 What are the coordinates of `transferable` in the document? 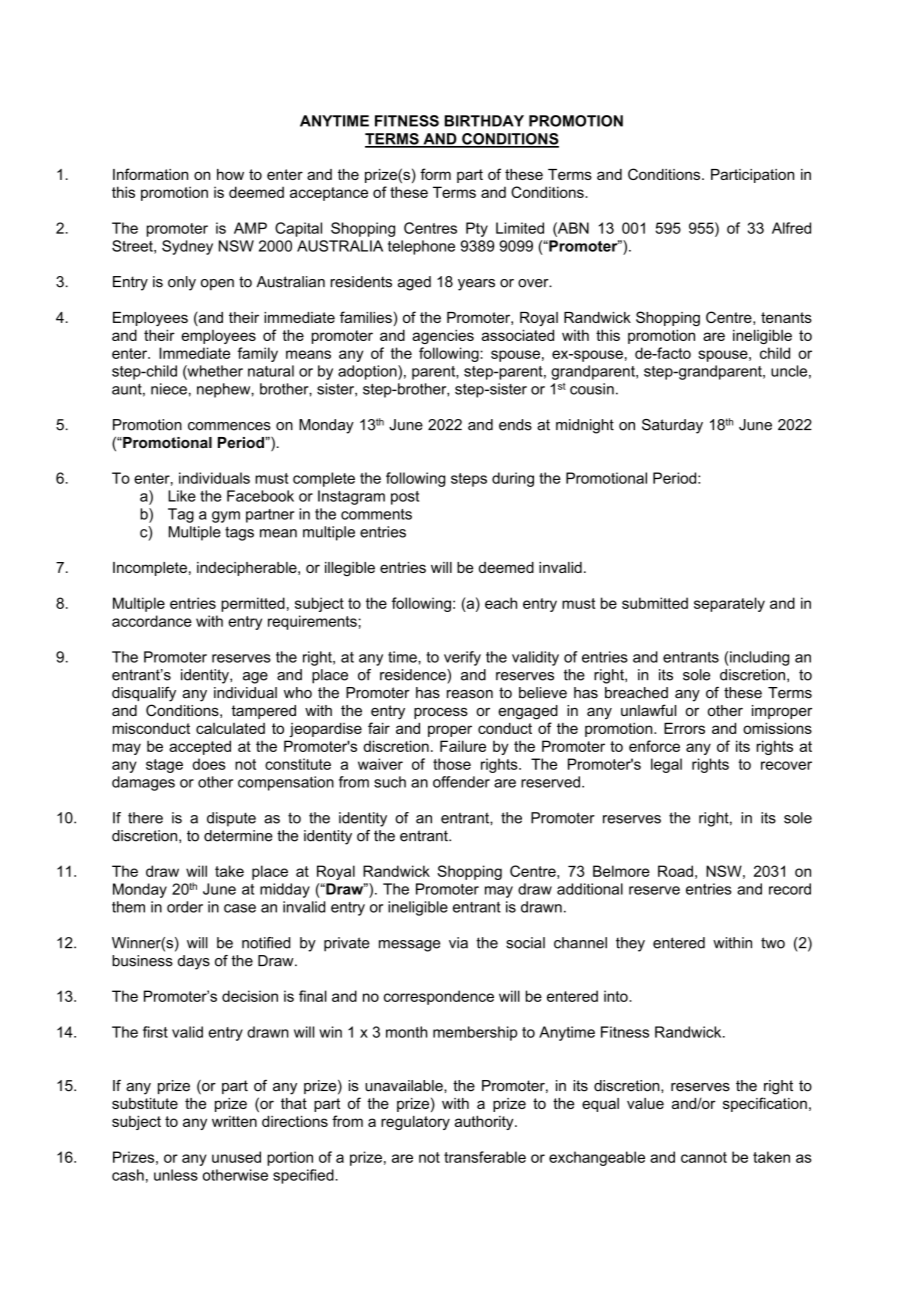 It's located at (485, 1157).
